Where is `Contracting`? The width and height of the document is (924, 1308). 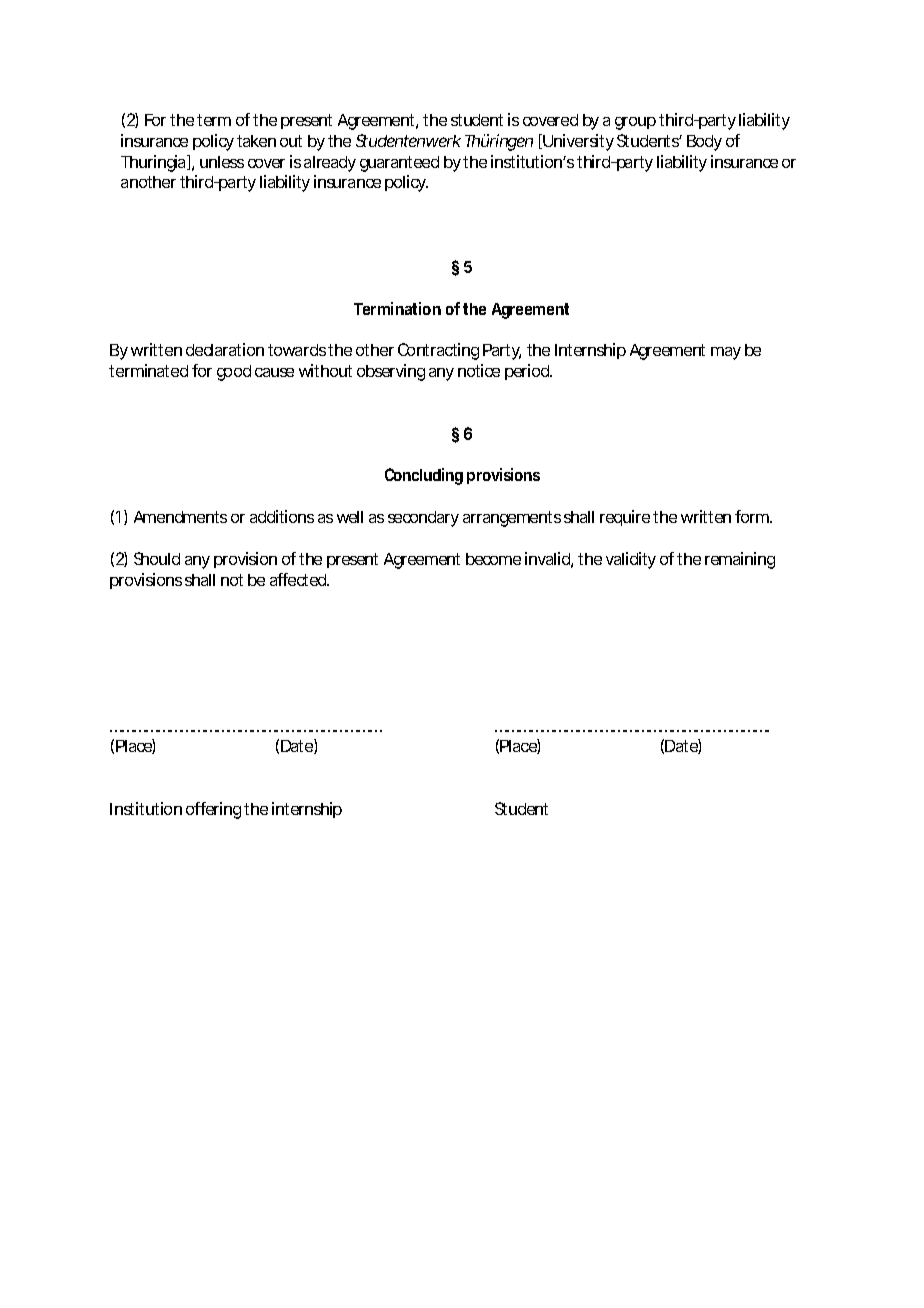 Contracting is located at coordinates (438, 351).
